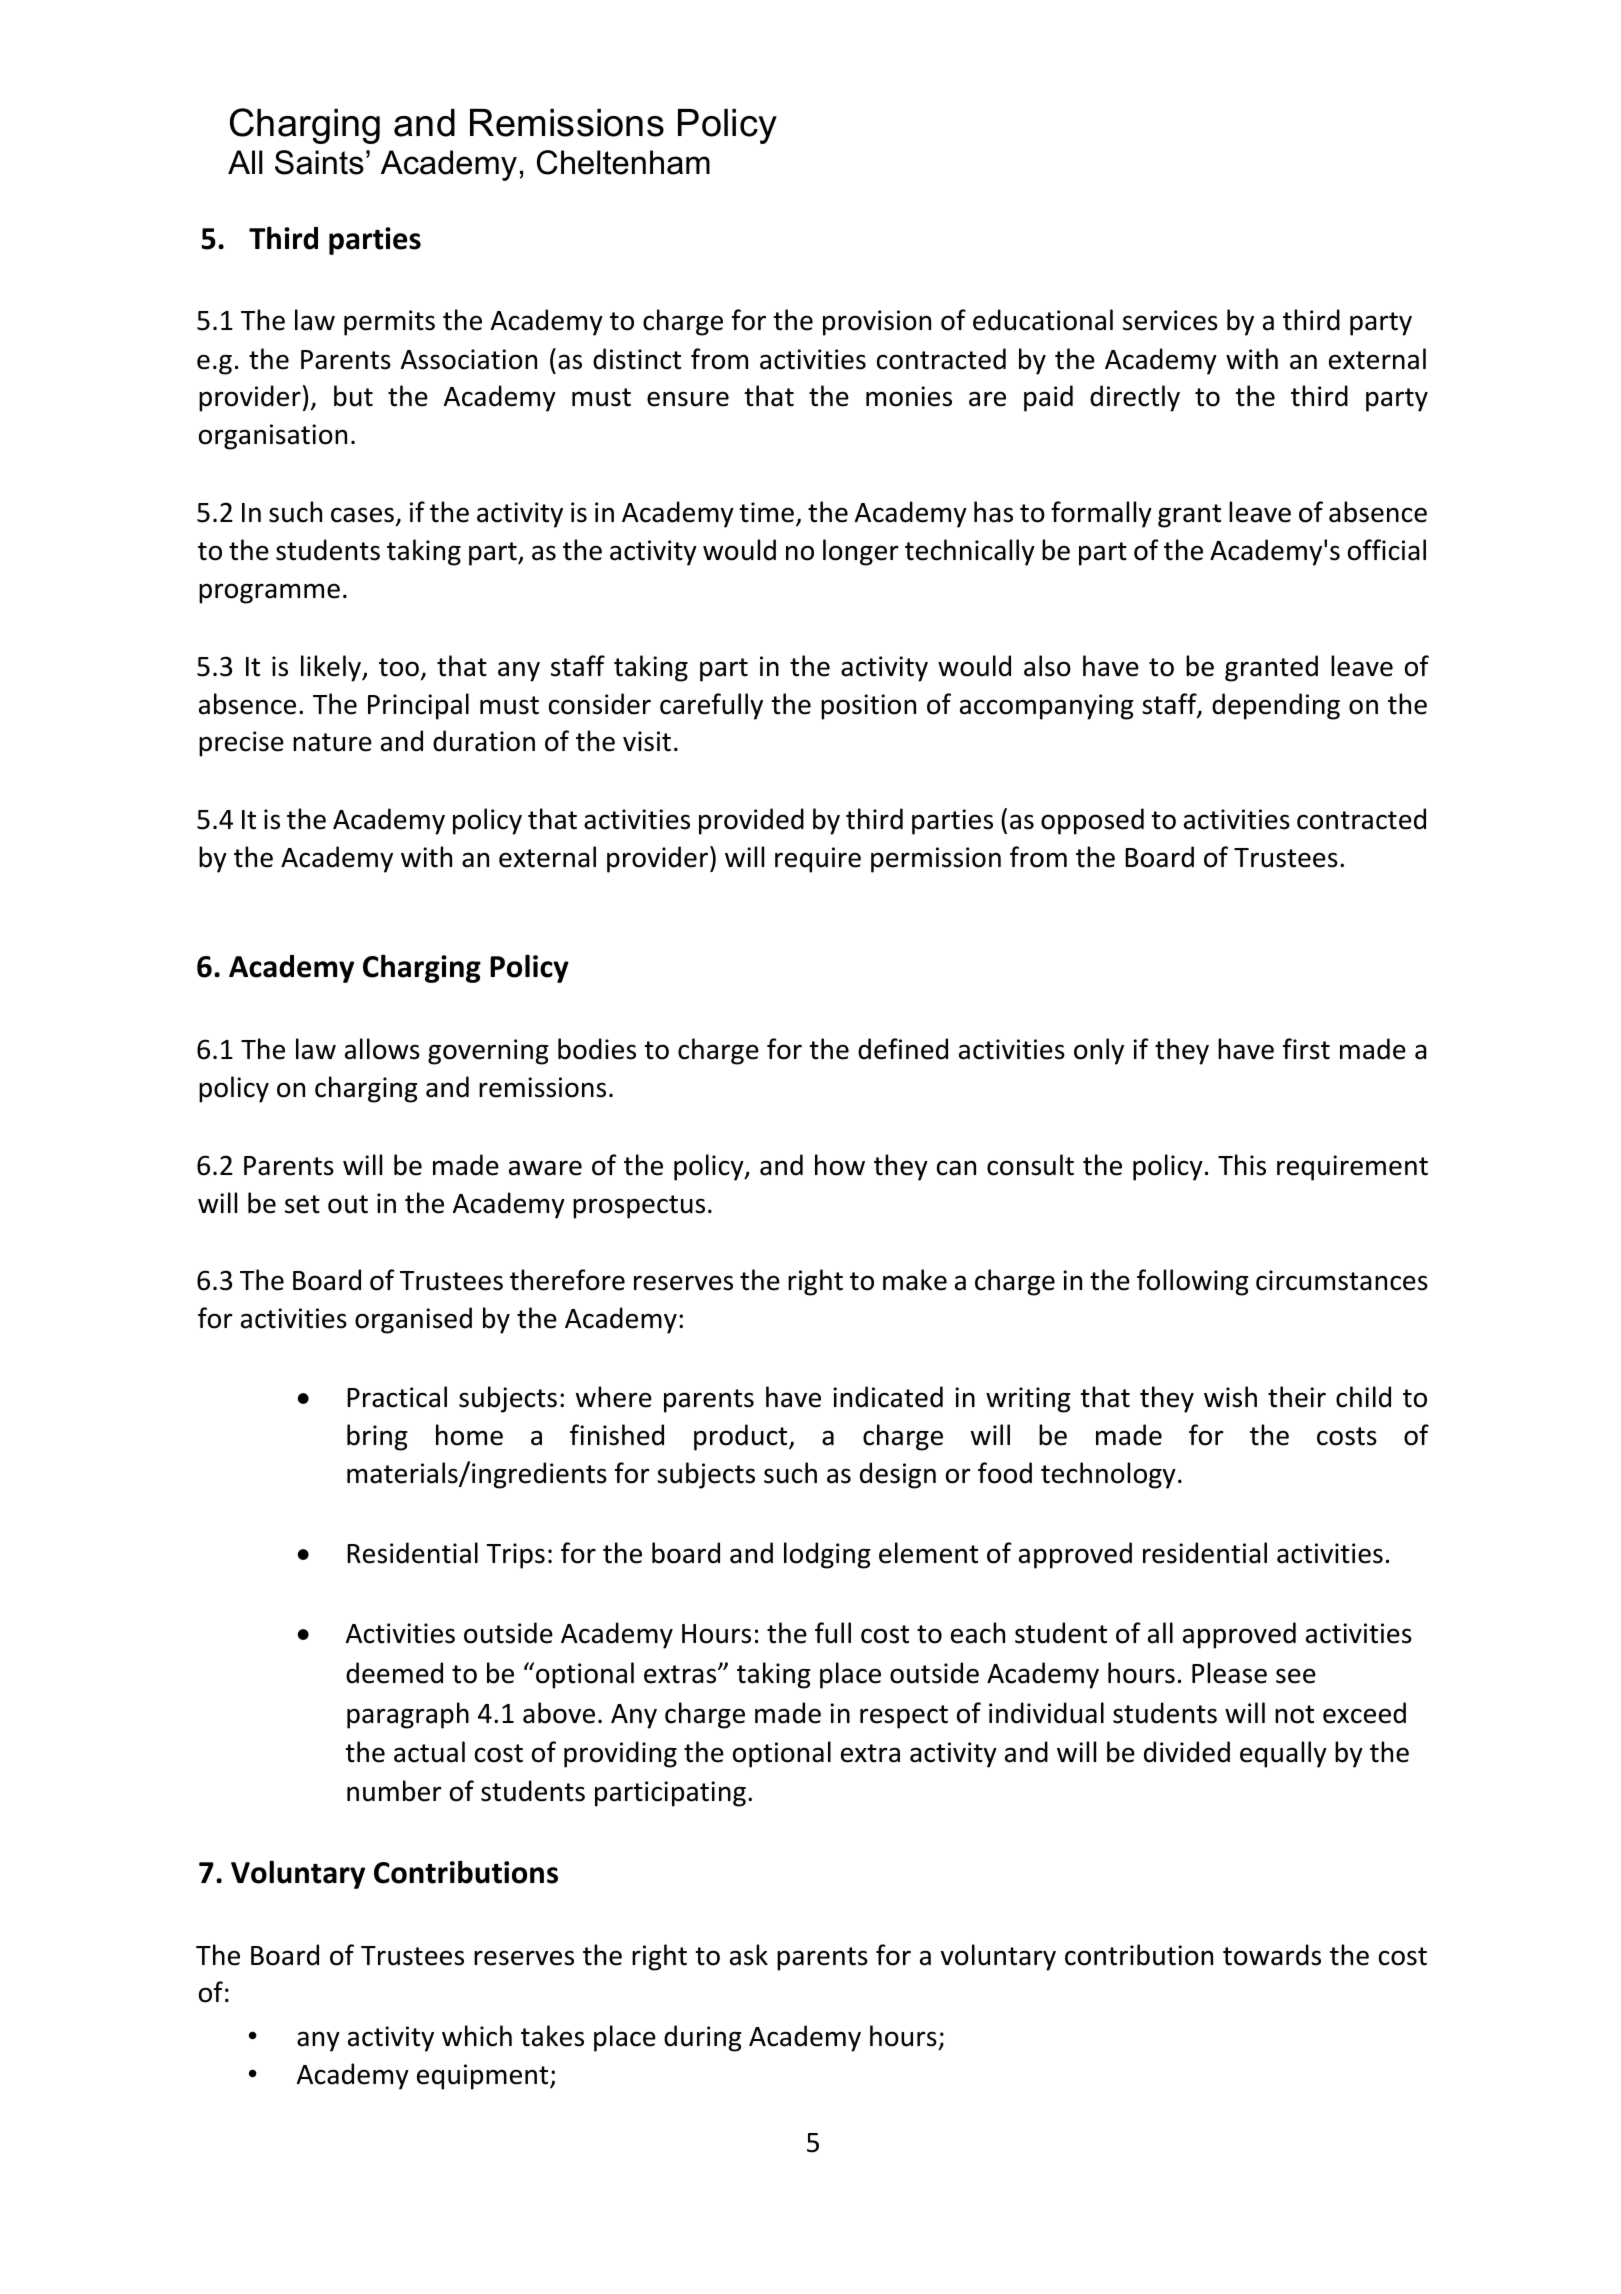 Image resolution: width=1621 pixels, height=2294 pixels. I want to click on provided, so click(751, 821).
